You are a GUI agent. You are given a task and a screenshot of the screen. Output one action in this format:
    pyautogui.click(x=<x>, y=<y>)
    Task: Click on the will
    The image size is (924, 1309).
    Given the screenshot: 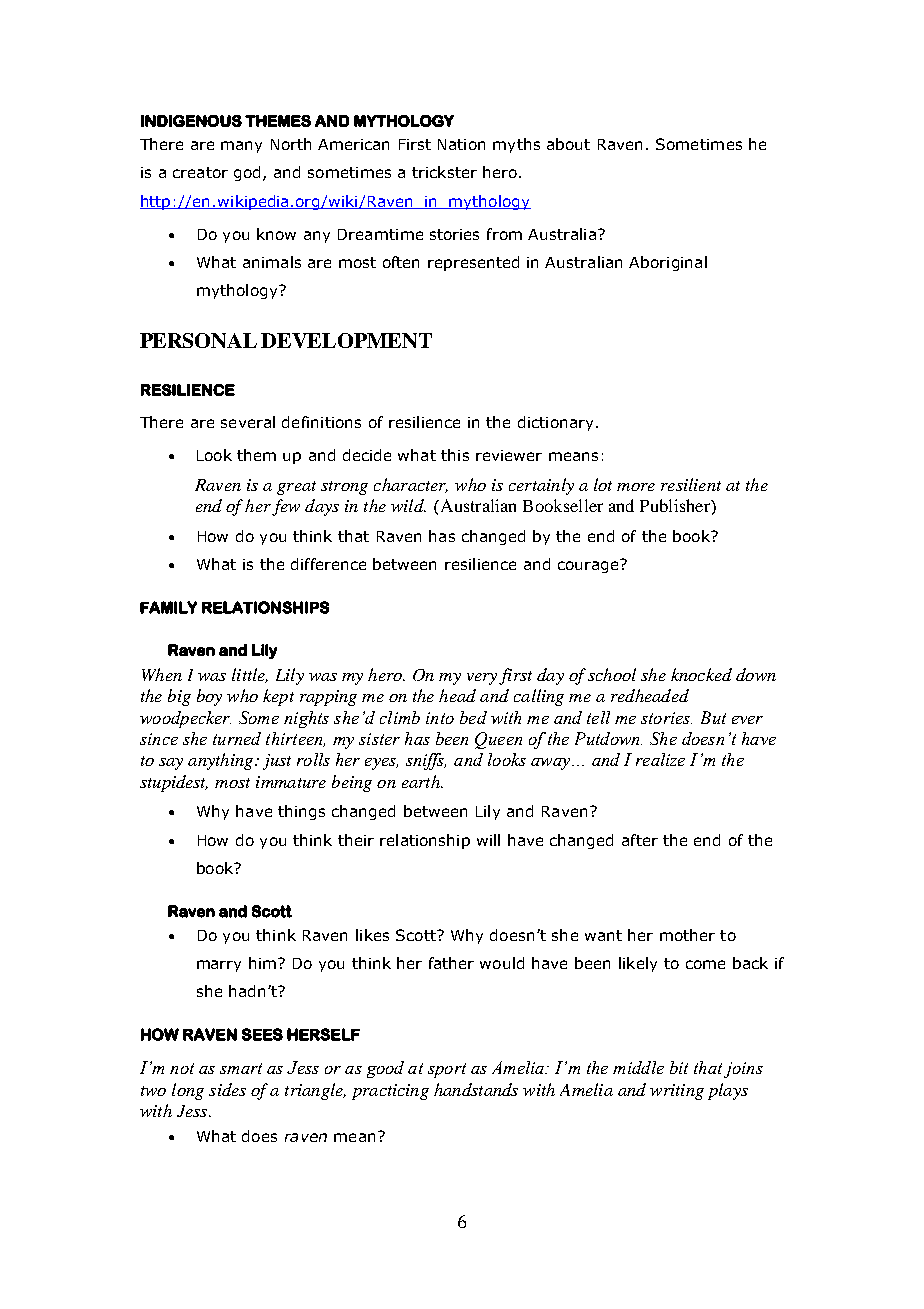 What is the action you would take?
    pyautogui.click(x=488, y=840)
